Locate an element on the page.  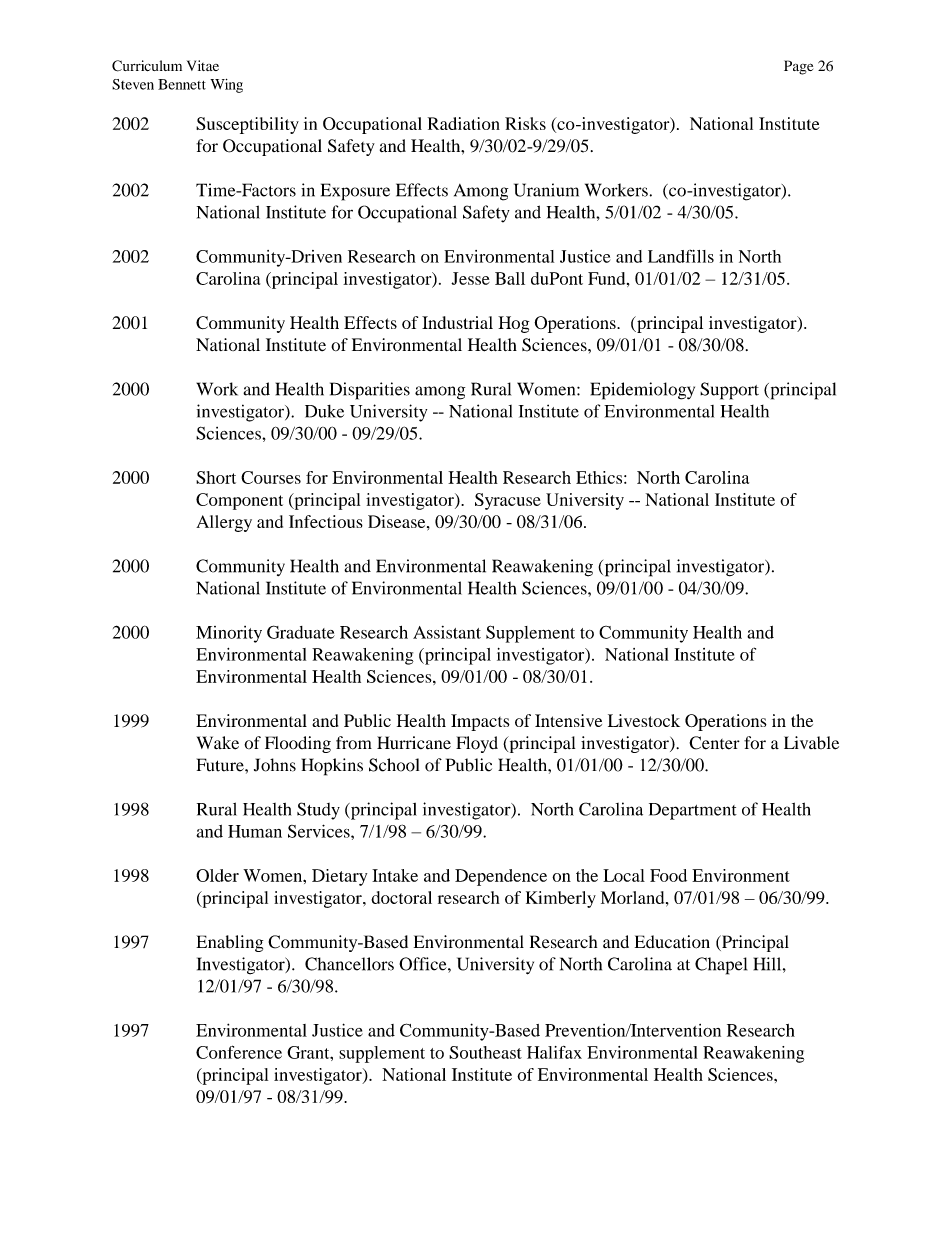
Page is located at coordinates (798, 67).
